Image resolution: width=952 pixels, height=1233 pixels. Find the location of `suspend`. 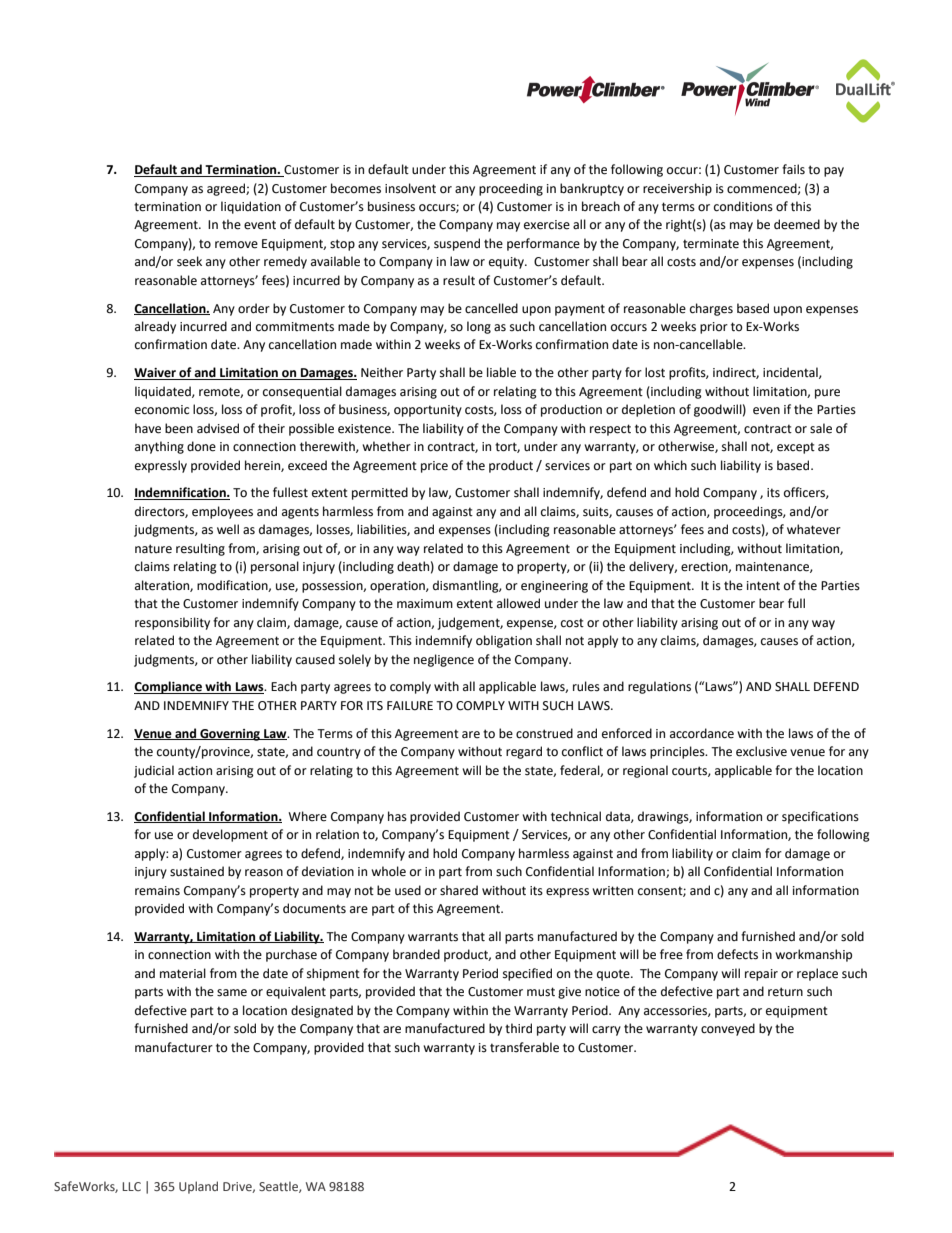

suspend is located at coordinates (457, 244).
